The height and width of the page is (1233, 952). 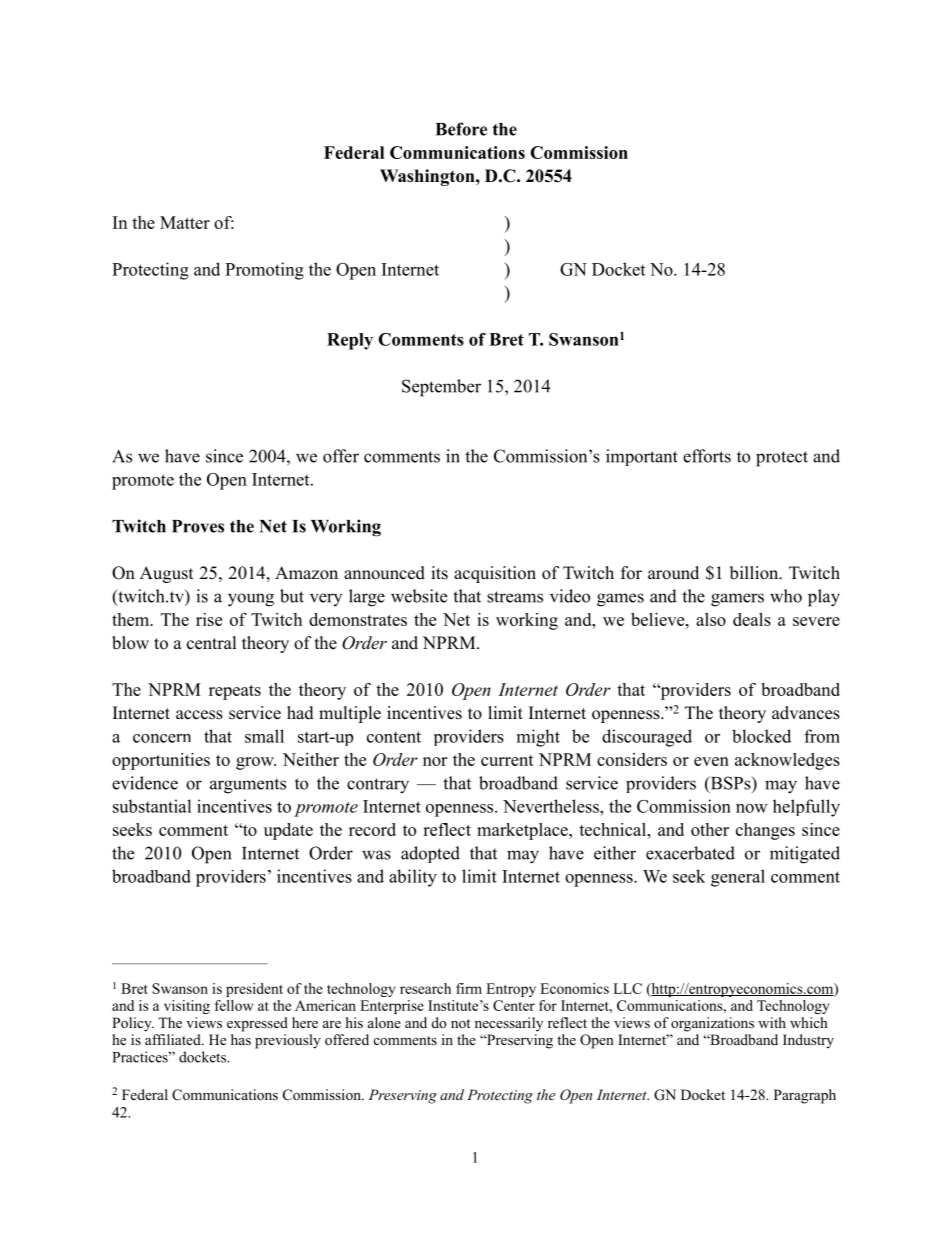 What do you see at coordinates (711, 761) in the page?
I see `even` at bounding box center [711, 761].
